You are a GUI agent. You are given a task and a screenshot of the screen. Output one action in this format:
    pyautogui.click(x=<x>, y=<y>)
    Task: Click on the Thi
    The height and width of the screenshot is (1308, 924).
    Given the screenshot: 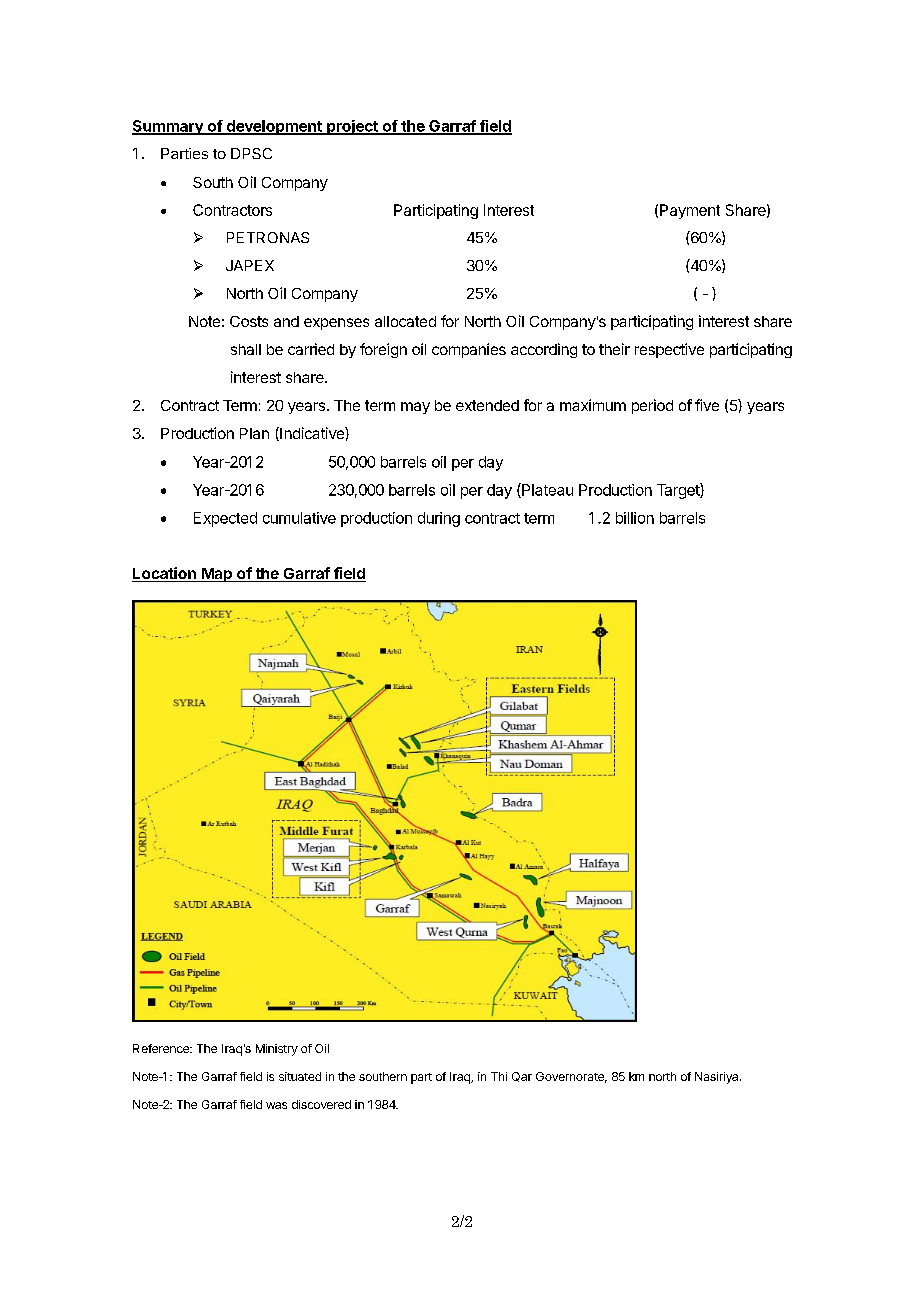 What is the action you would take?
    pyautogui.click(x=499, y=1076)
